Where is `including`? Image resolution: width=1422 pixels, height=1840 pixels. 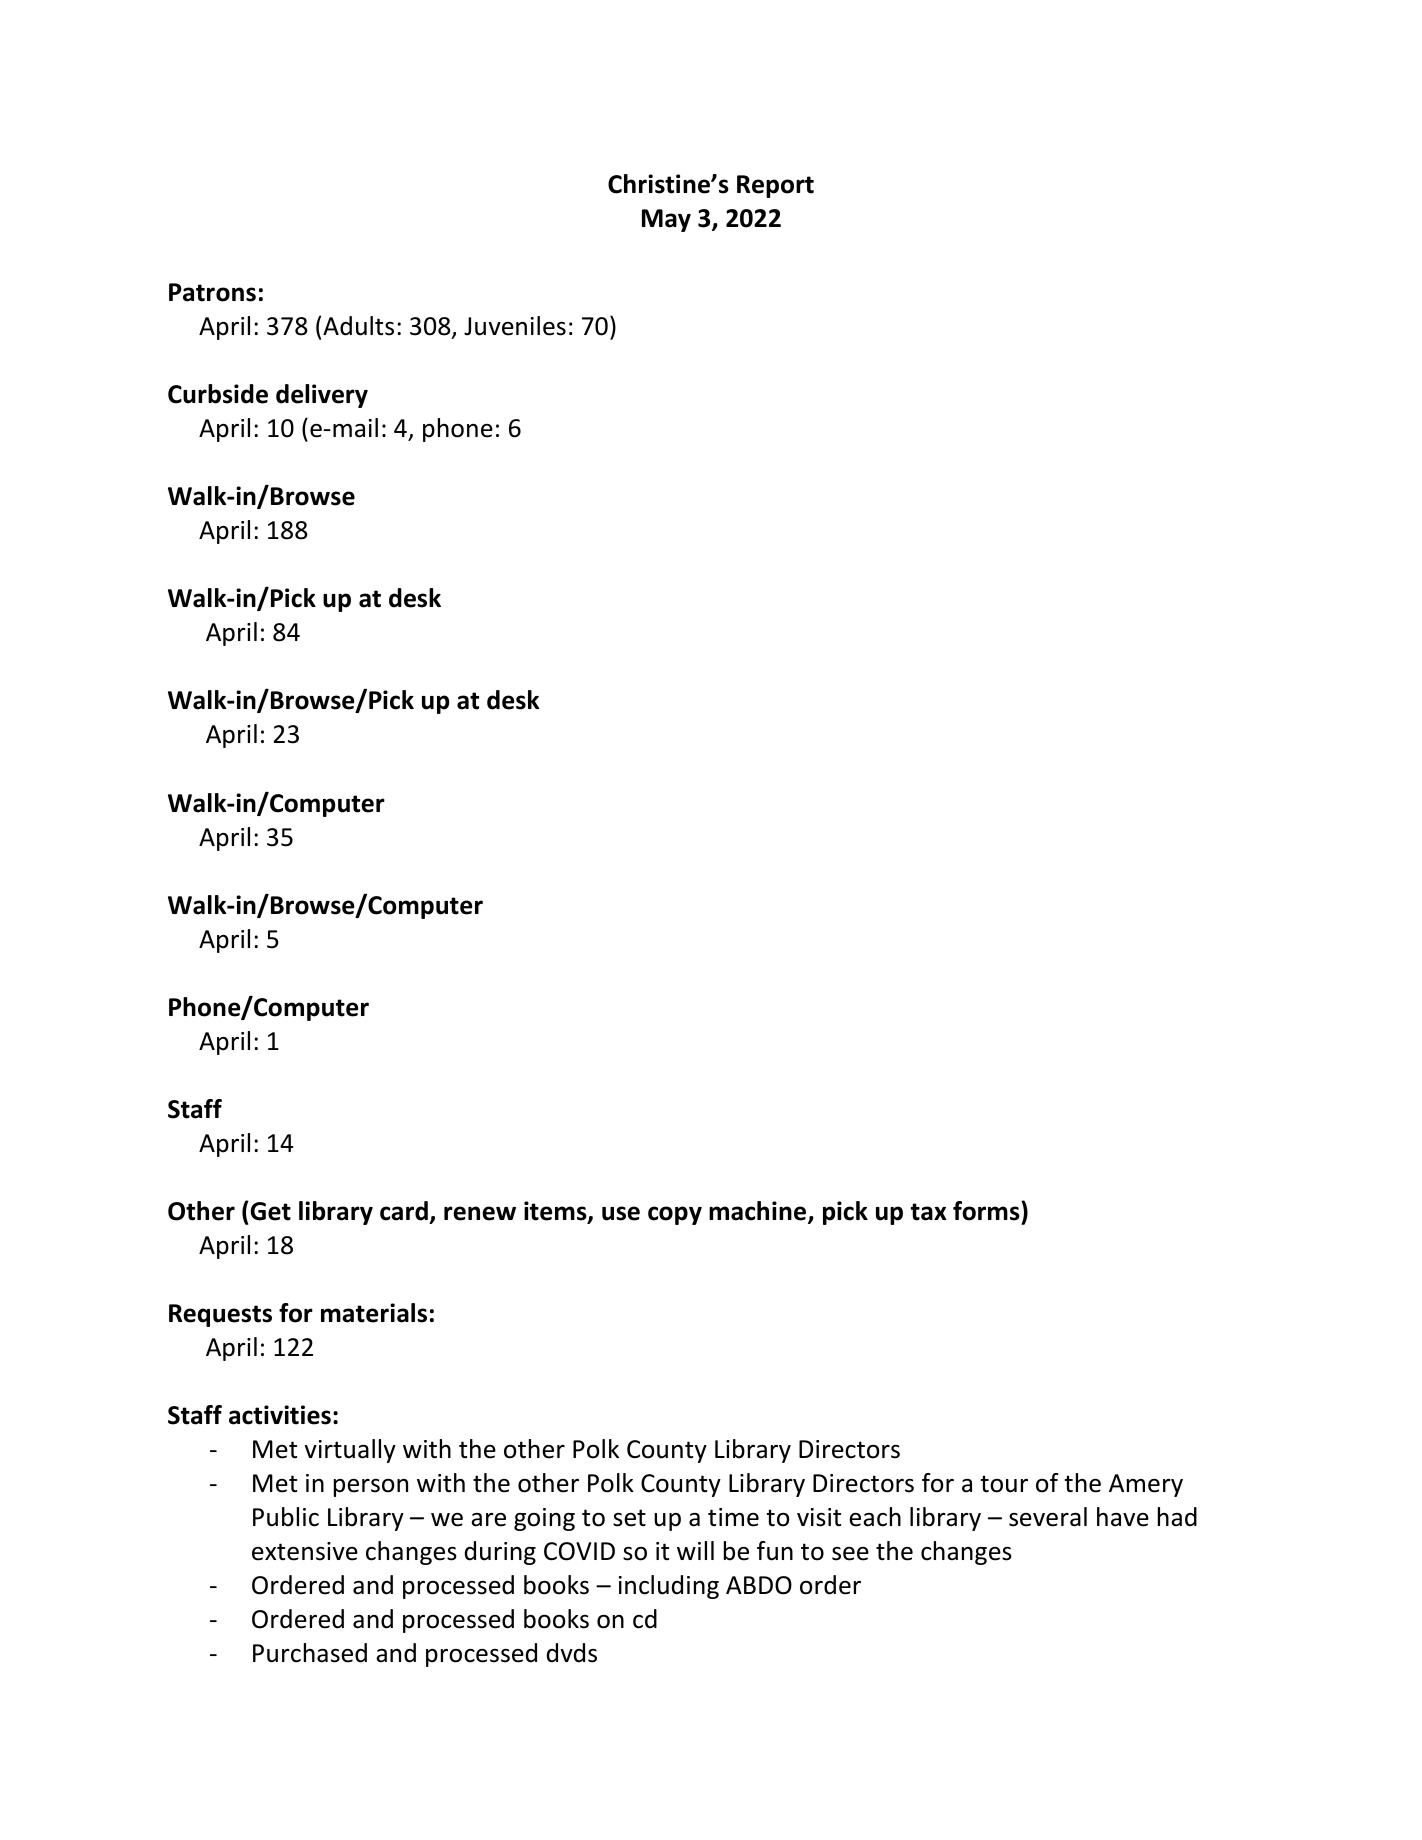
including is located at coordinates (669, 1587).
